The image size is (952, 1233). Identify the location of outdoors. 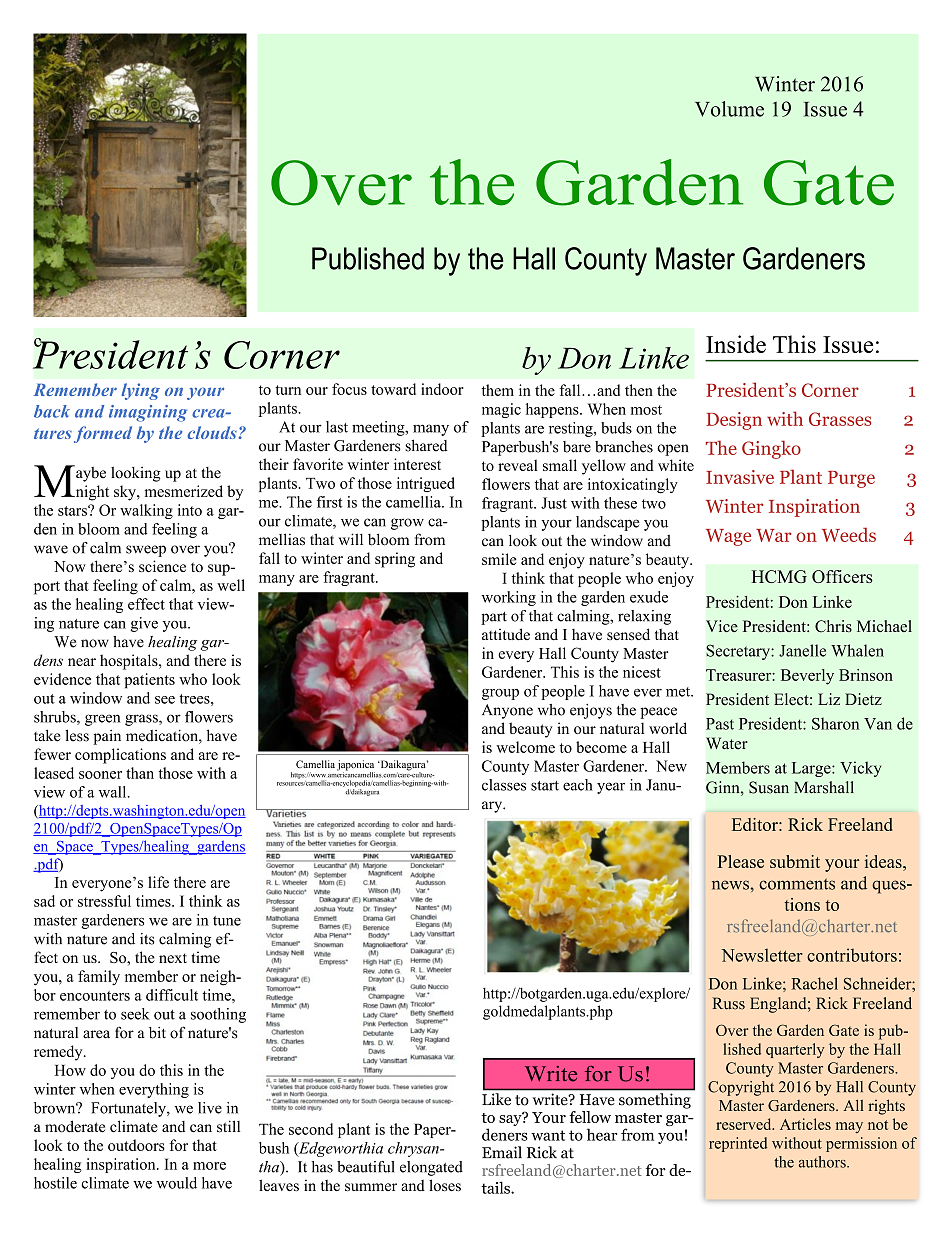
(136, 1145).
